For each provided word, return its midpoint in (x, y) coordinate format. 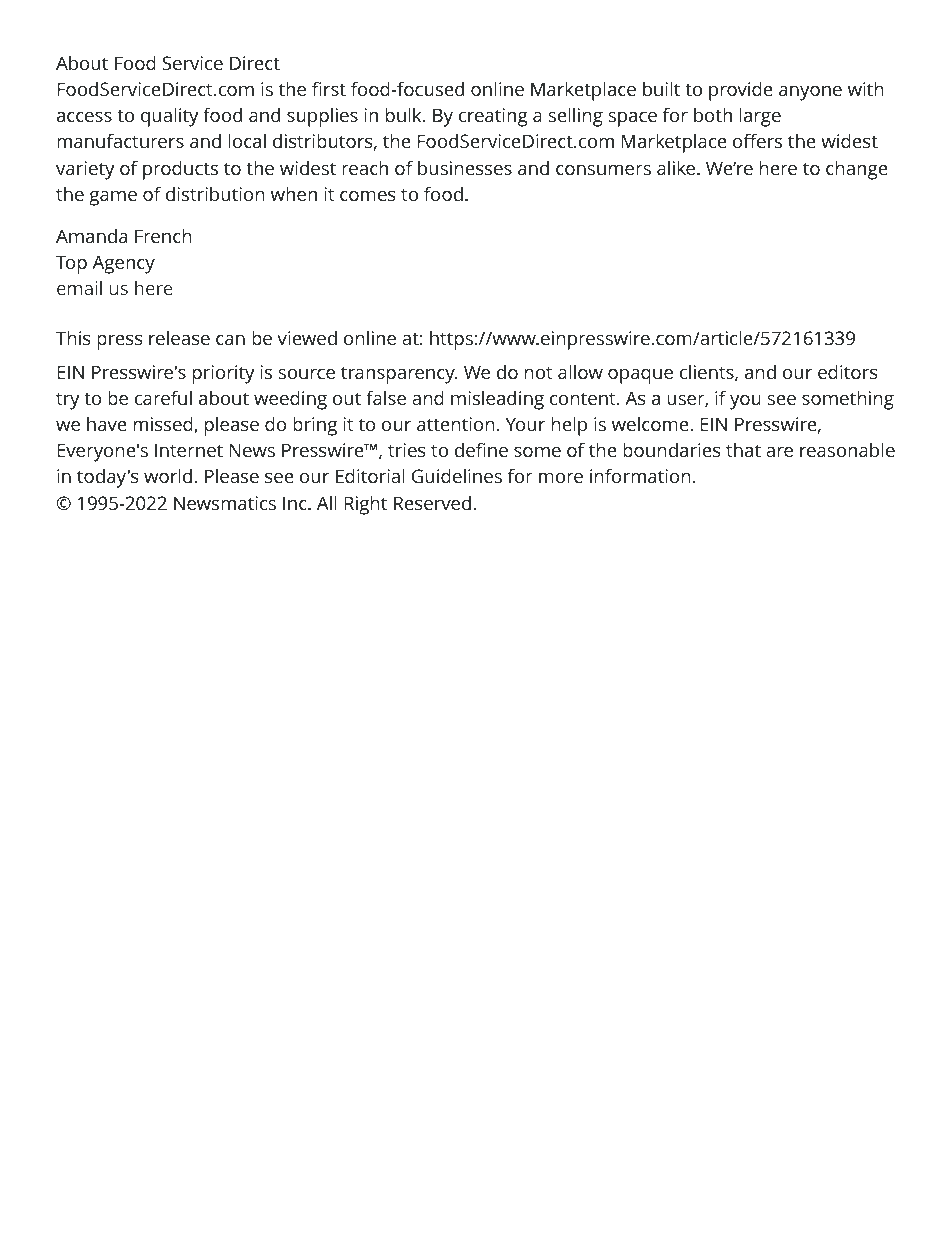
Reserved (432, 503)
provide (741, 91)
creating (493, 117)
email (79, 288)
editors (848, 371)
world (168, 475)
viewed (307, 338)
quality (170, 117)
